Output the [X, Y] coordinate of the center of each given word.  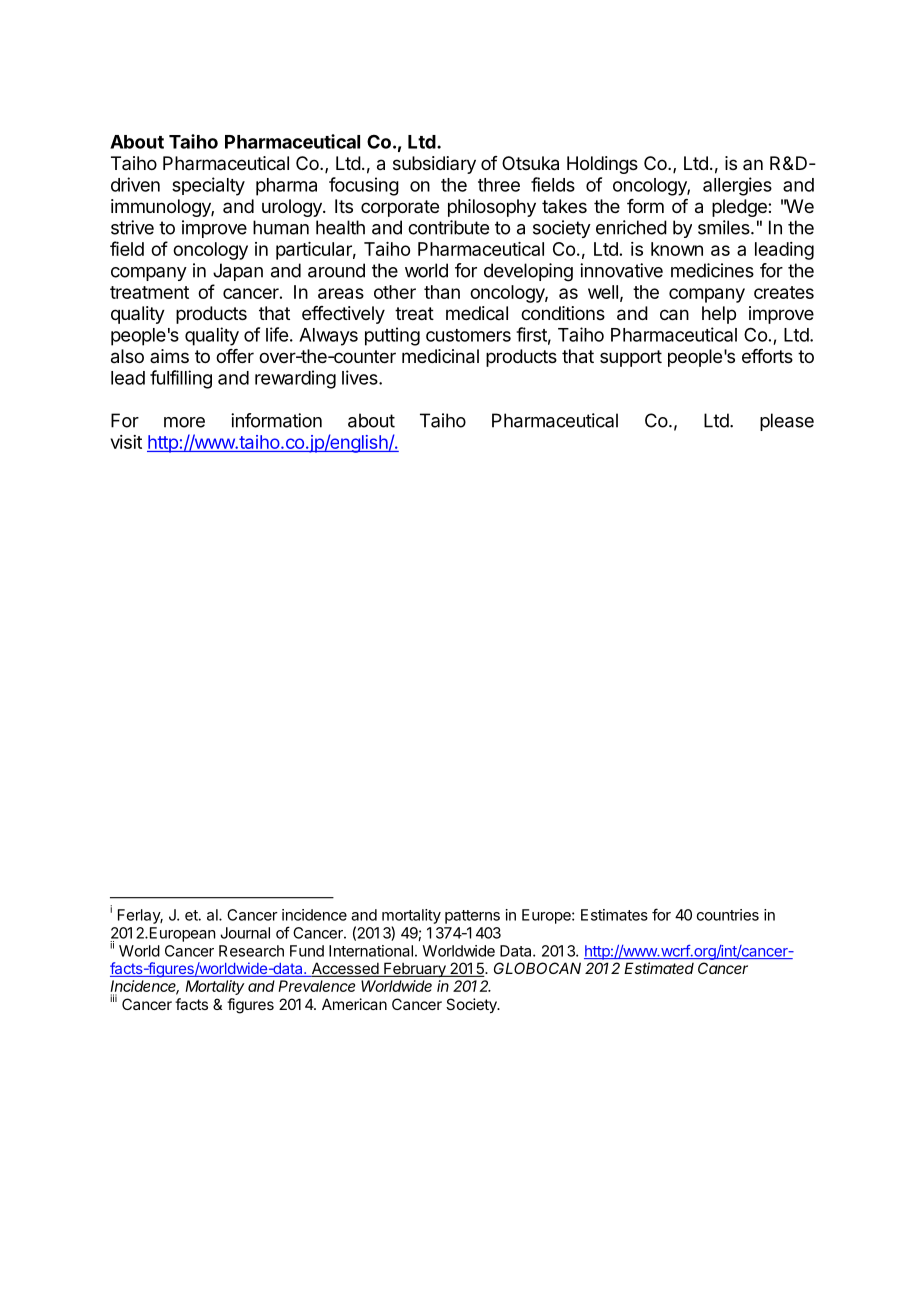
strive [132, 227]
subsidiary [434, 165]
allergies [737, 186]
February [415, 969]
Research [251, 951]
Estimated [659, 968]
